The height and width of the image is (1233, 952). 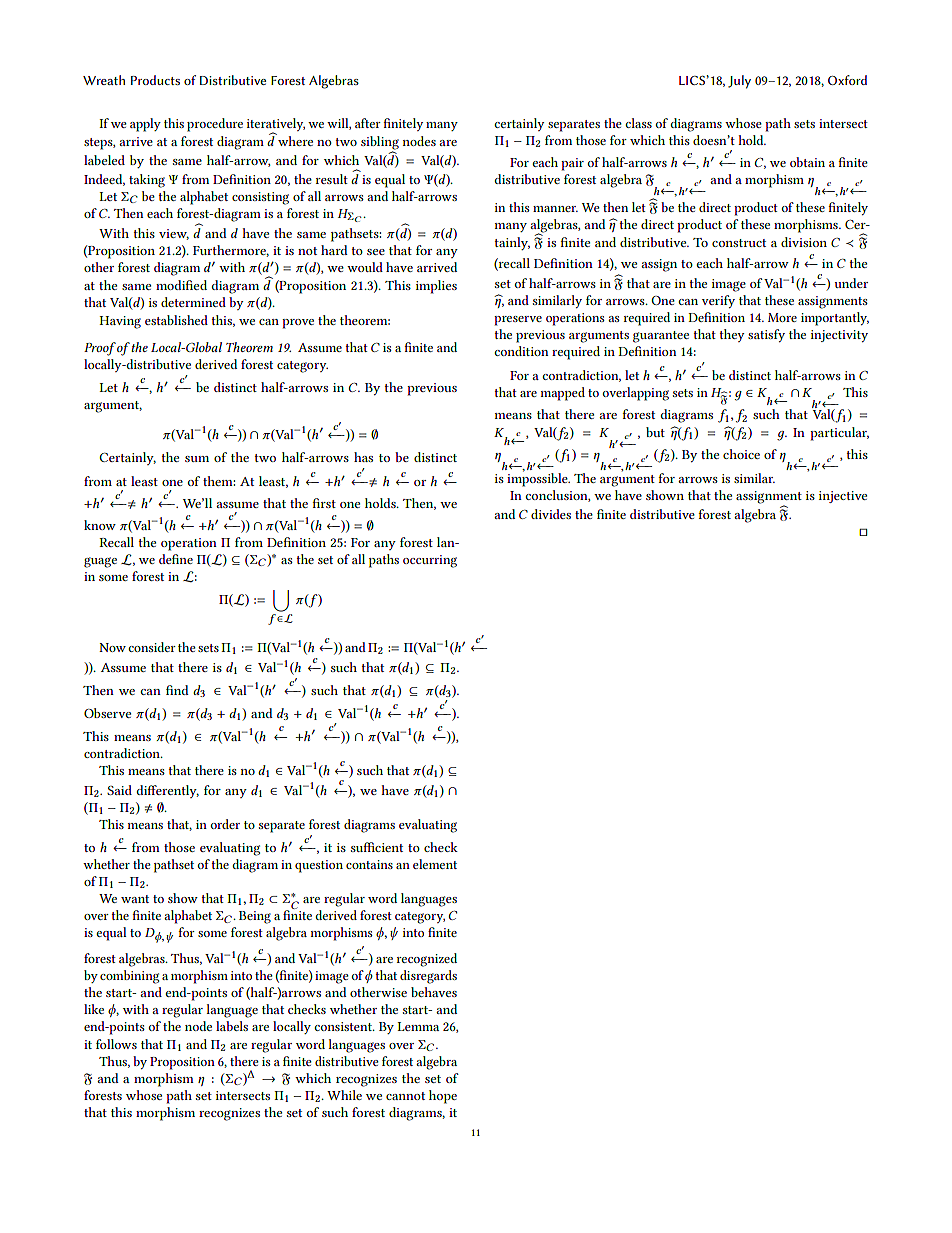 I want to click on element, so click(x=435, y=864).
